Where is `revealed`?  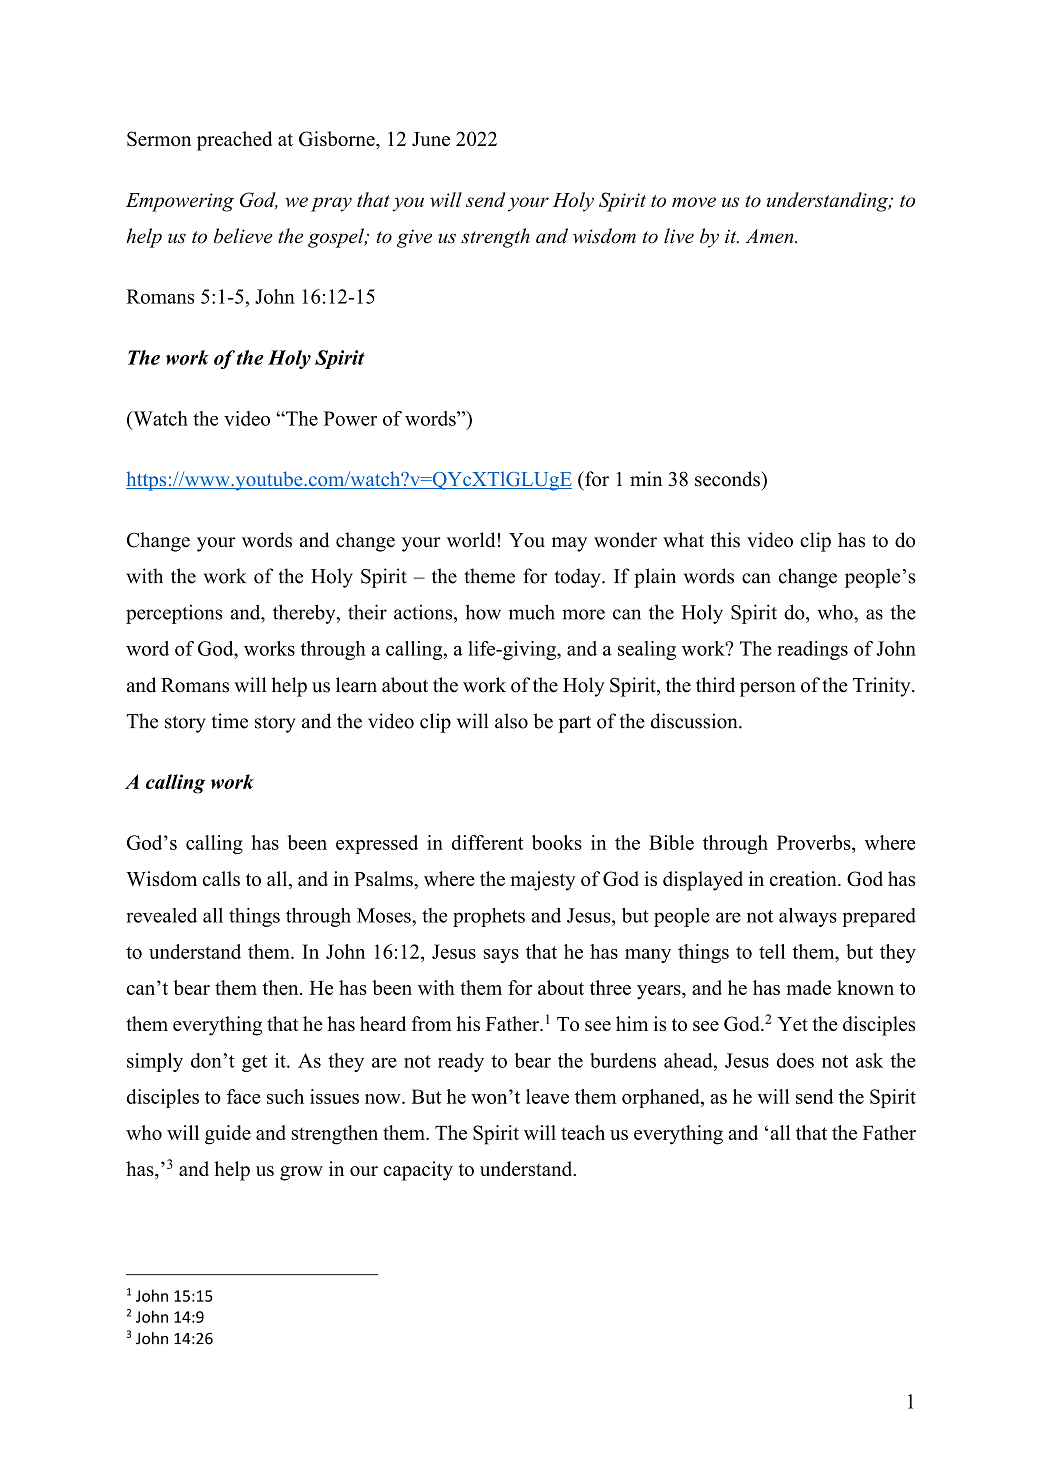
revealed is located at coordinates (161, 915).
